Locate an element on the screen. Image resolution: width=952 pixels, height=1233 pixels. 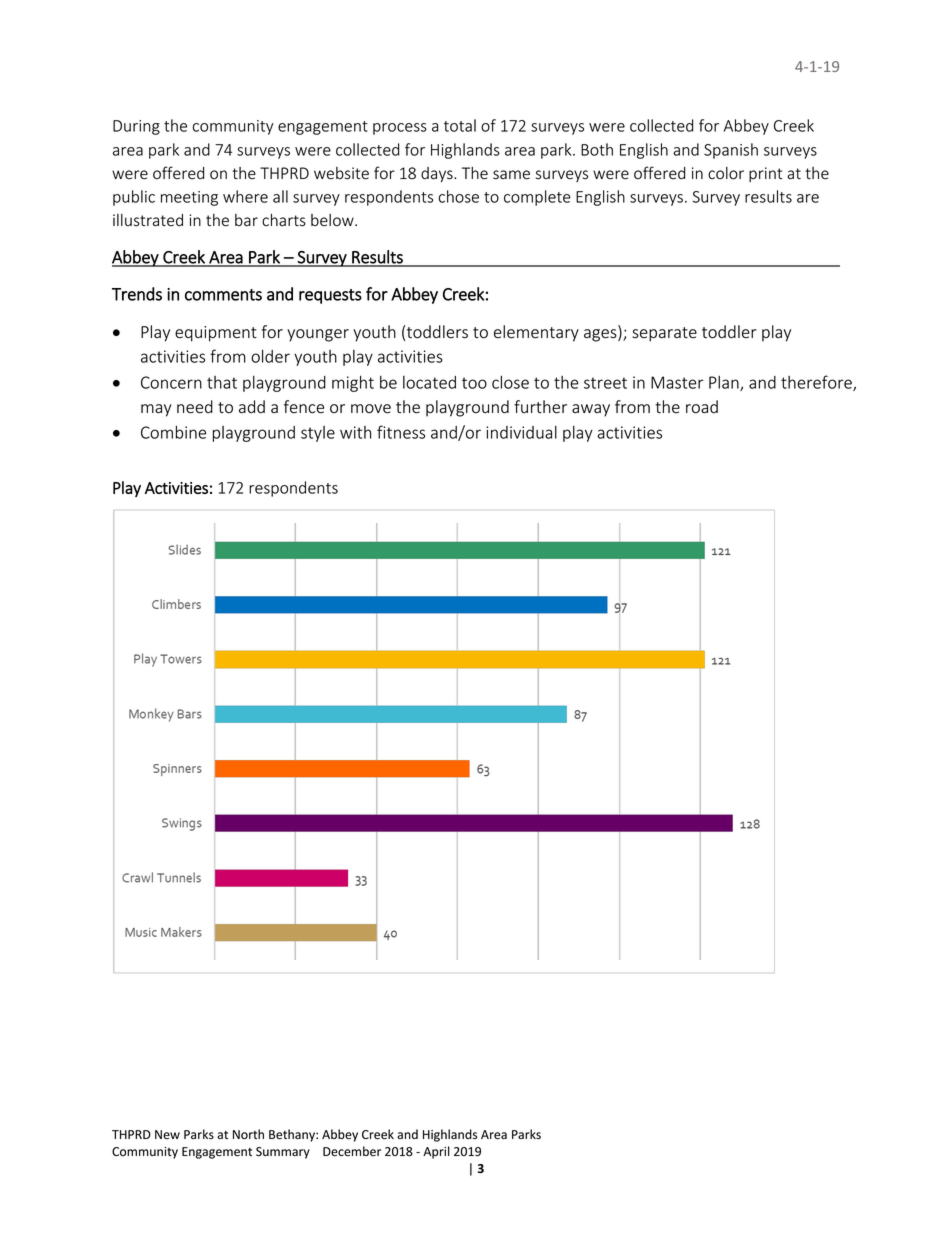
April is located at coordinates (436, 1152).
